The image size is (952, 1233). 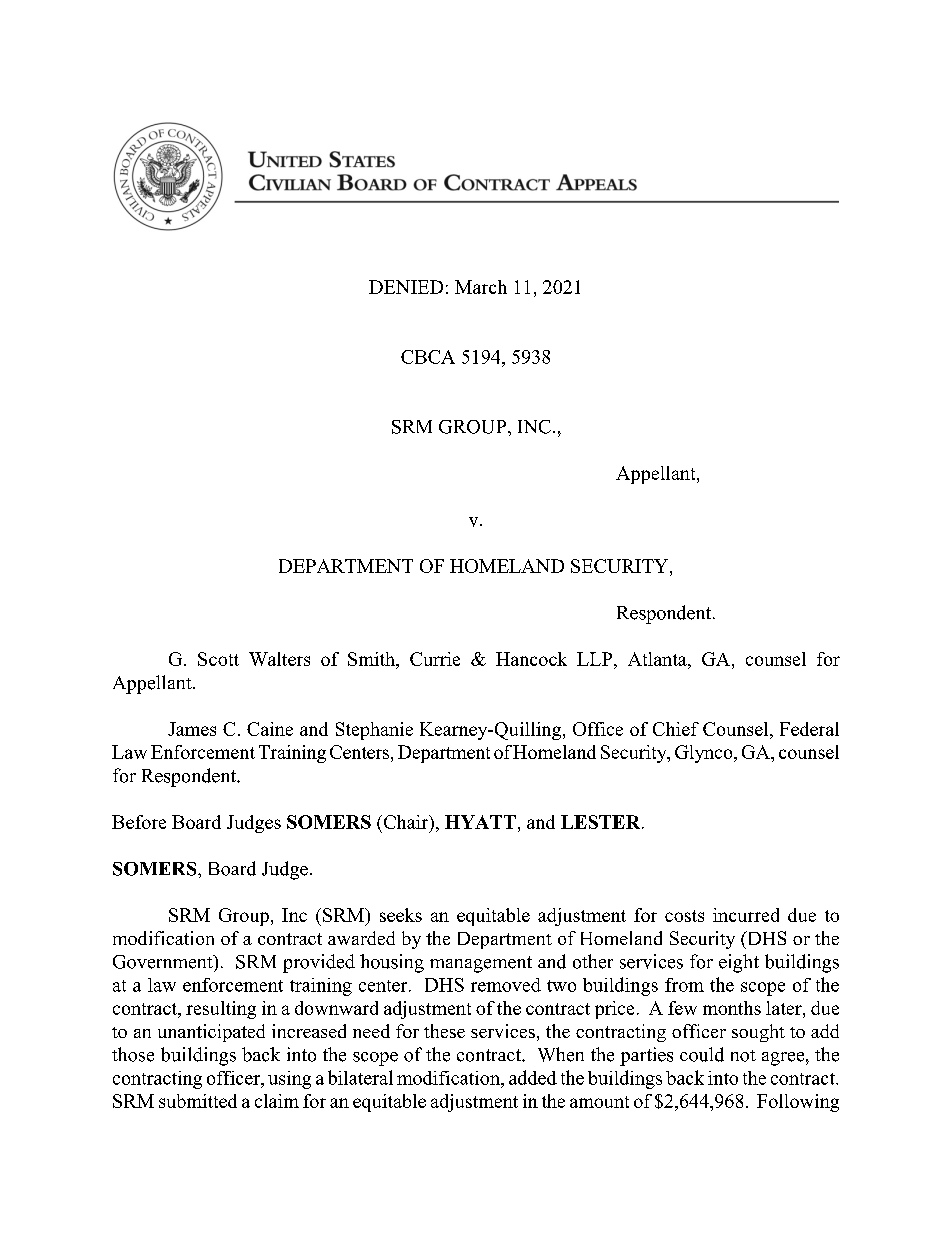 What do you see at coordinates (480, 822) in the image?
I see `HYATT` at bounding box center [480, 822].
